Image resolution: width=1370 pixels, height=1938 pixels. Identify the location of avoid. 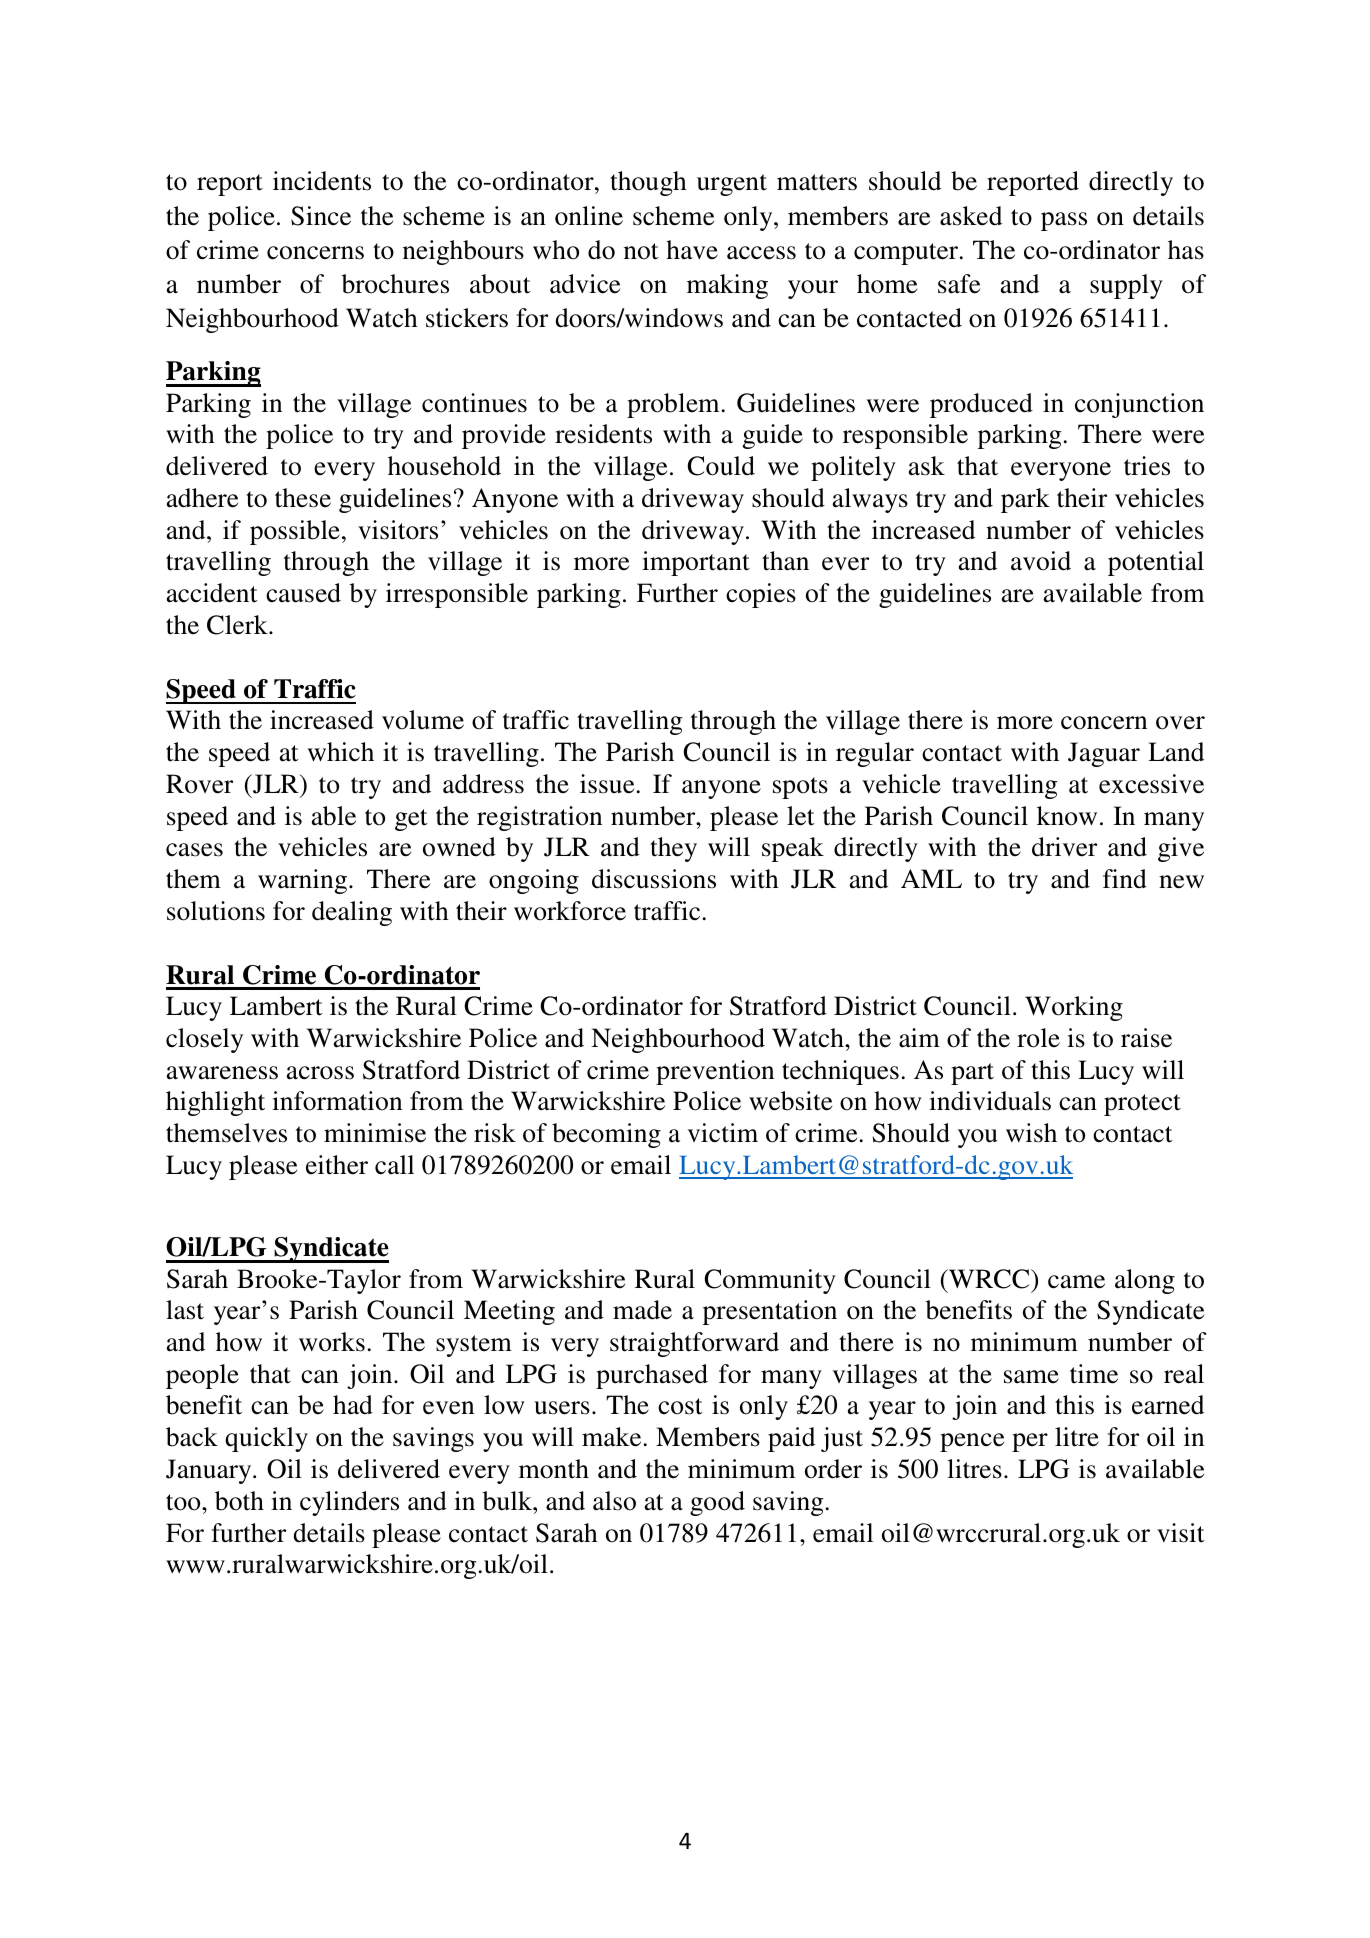
(1041, 561).
